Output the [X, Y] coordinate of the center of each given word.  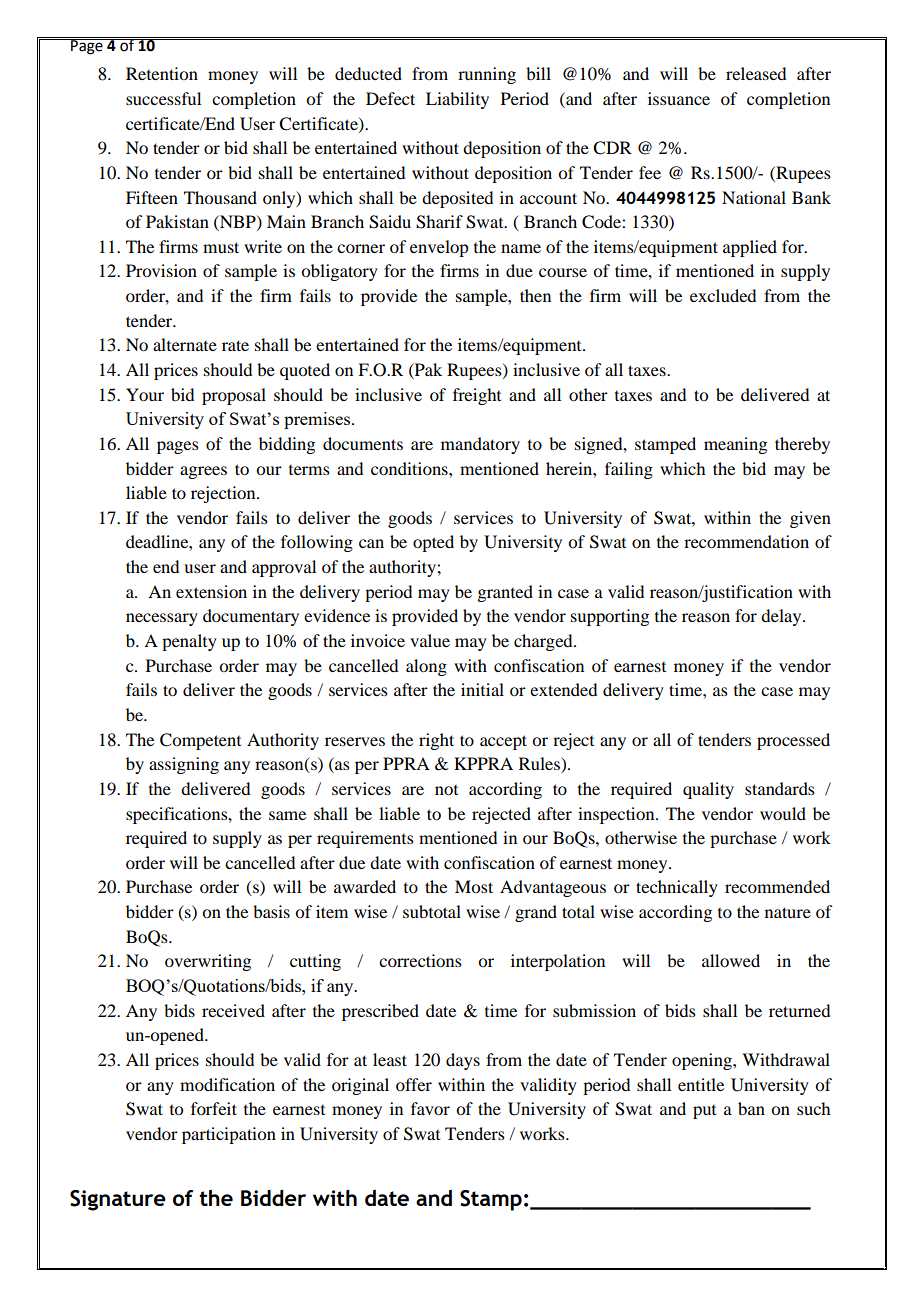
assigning [184, 765]
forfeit [214, 1108]
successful [163, 98]
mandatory [480, 445]
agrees [203, 472]
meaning [735, 445]
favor [430, 1108]
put [704, 1112]
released [756, 73]
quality [708, 790]
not [446, 790]
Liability [457, 100]
